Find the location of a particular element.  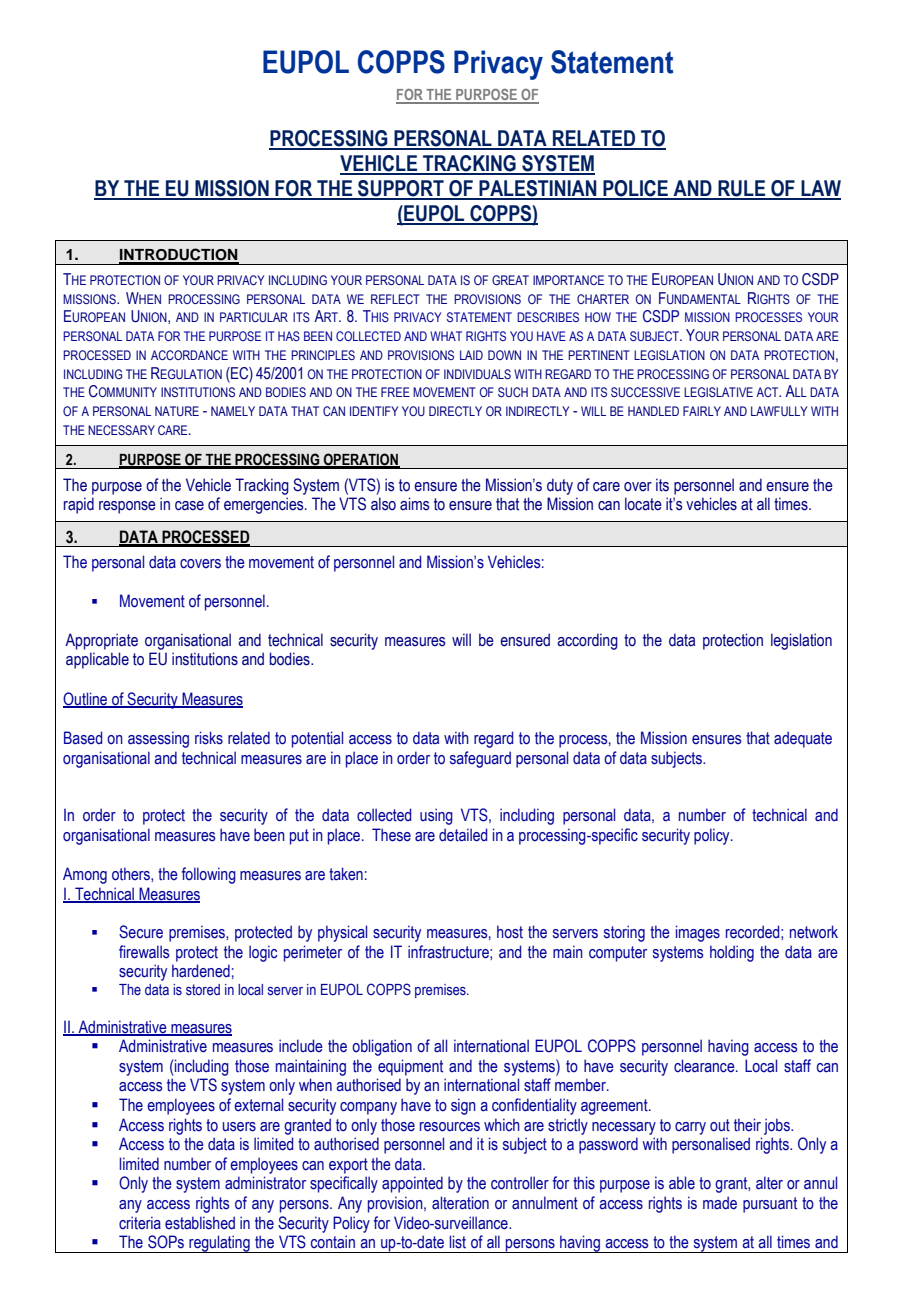

PARTICULAR is located at coordinates (254, 317).
